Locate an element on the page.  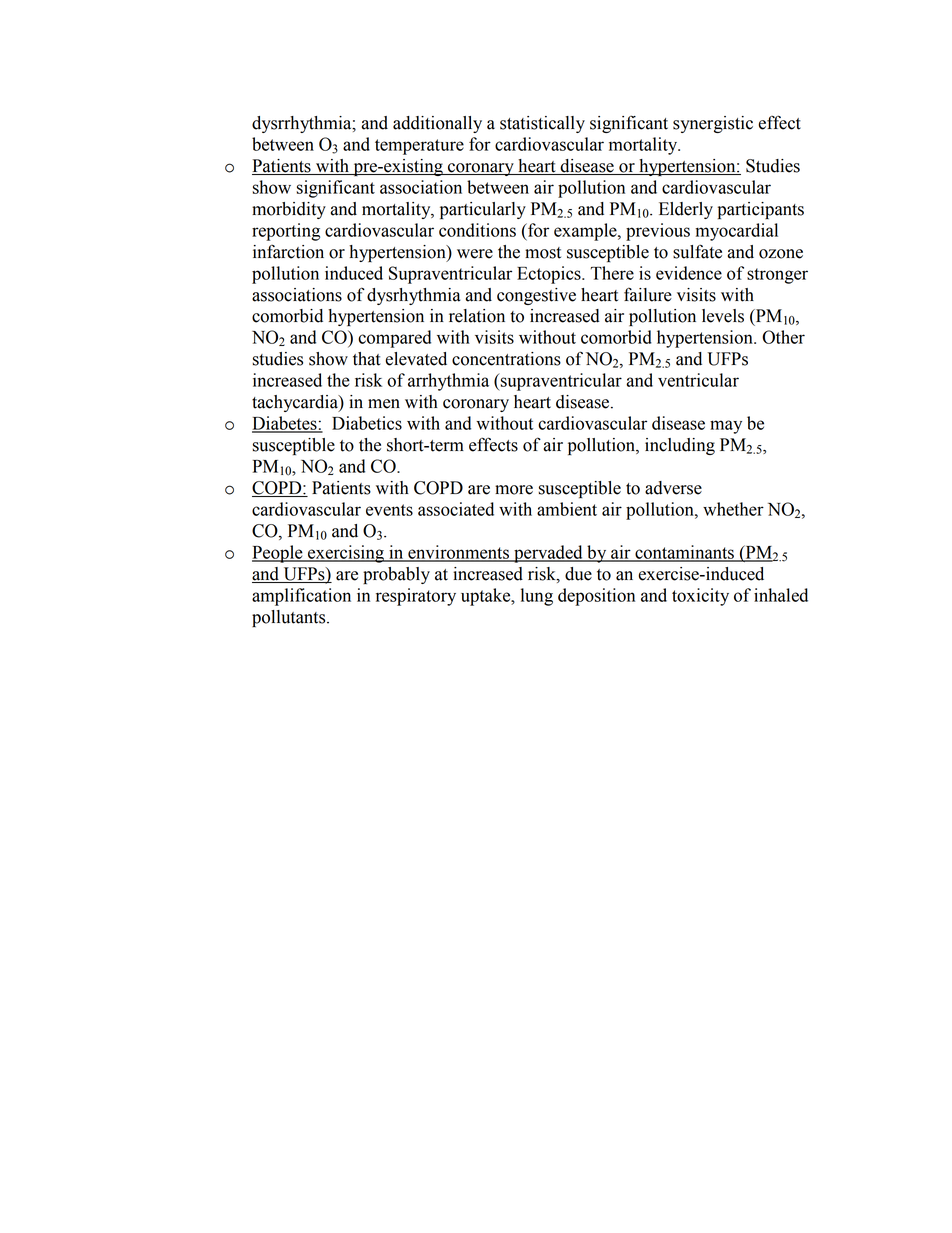
that is located at coordinates (367, 359).
